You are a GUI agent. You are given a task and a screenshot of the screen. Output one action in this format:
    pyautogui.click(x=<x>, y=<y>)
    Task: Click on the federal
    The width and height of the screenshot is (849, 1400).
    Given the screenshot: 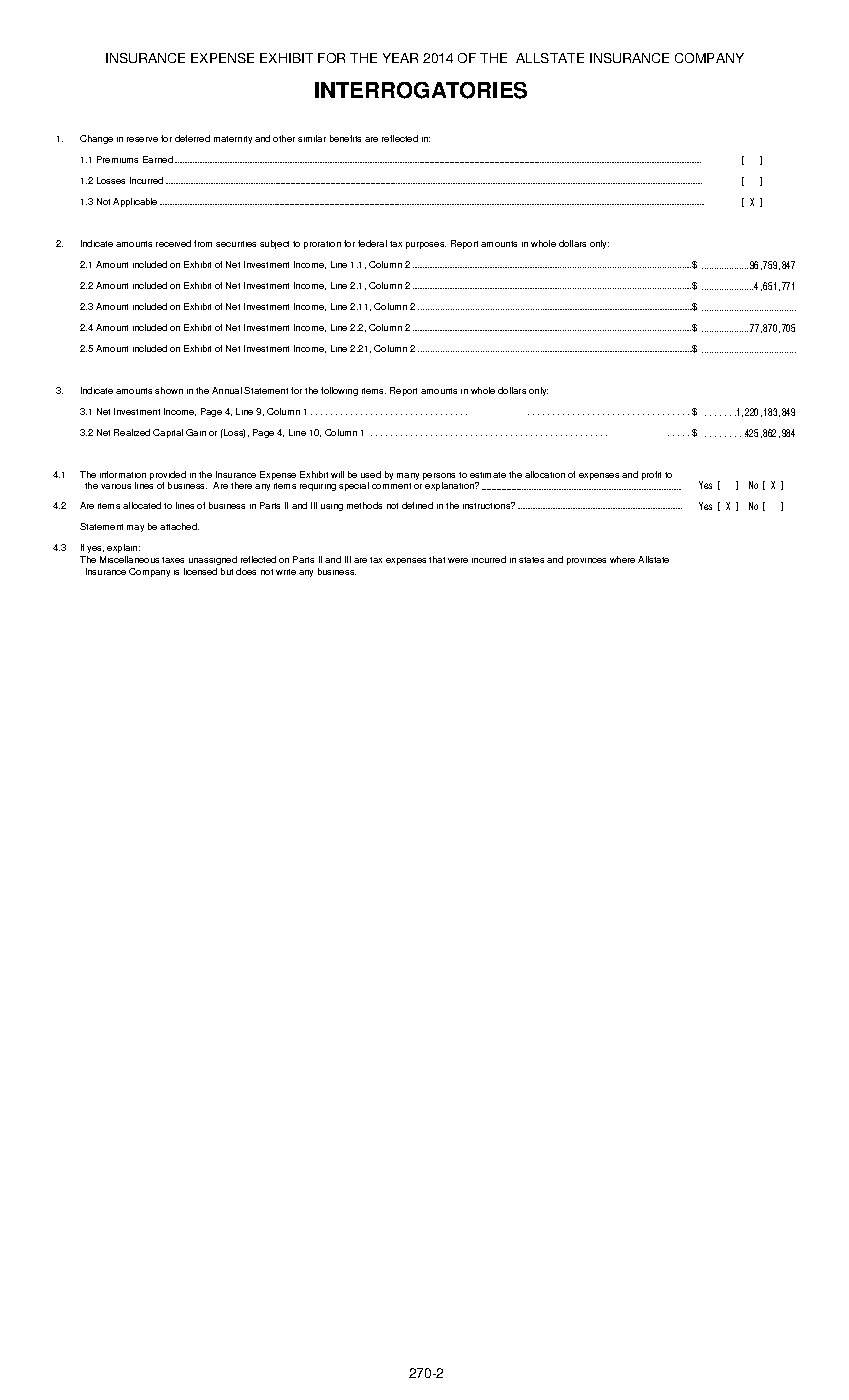 What is the action you would take?
    pyautogui.click(x=372, y=243)
